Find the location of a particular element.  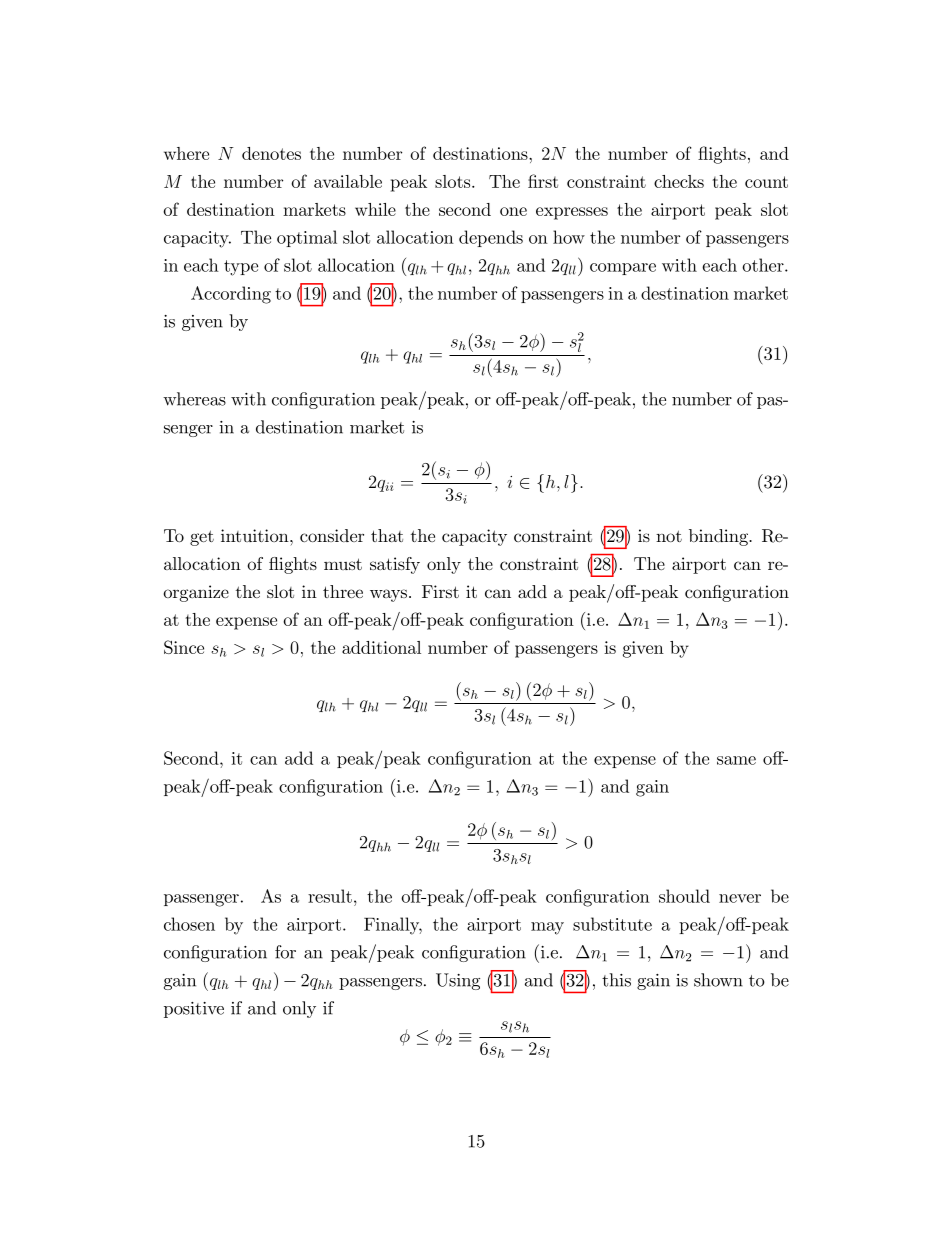

Using is located at coordinates (458, 981).
